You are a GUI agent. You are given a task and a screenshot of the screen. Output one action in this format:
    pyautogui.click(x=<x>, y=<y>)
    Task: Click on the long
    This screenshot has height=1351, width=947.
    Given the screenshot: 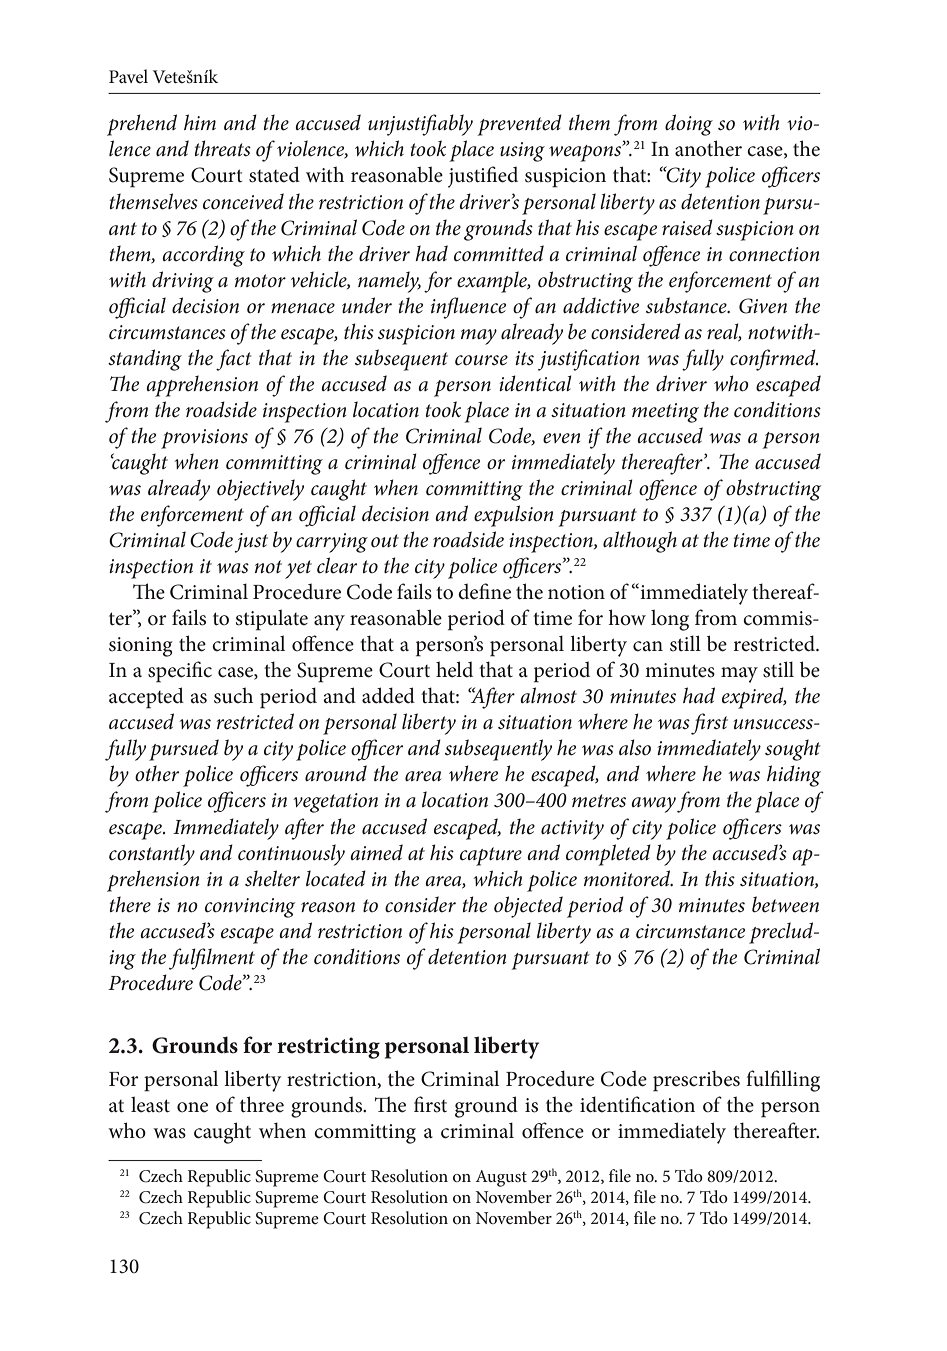 What is the action you would take?
    pyautogui.click(x=670, y=620)
